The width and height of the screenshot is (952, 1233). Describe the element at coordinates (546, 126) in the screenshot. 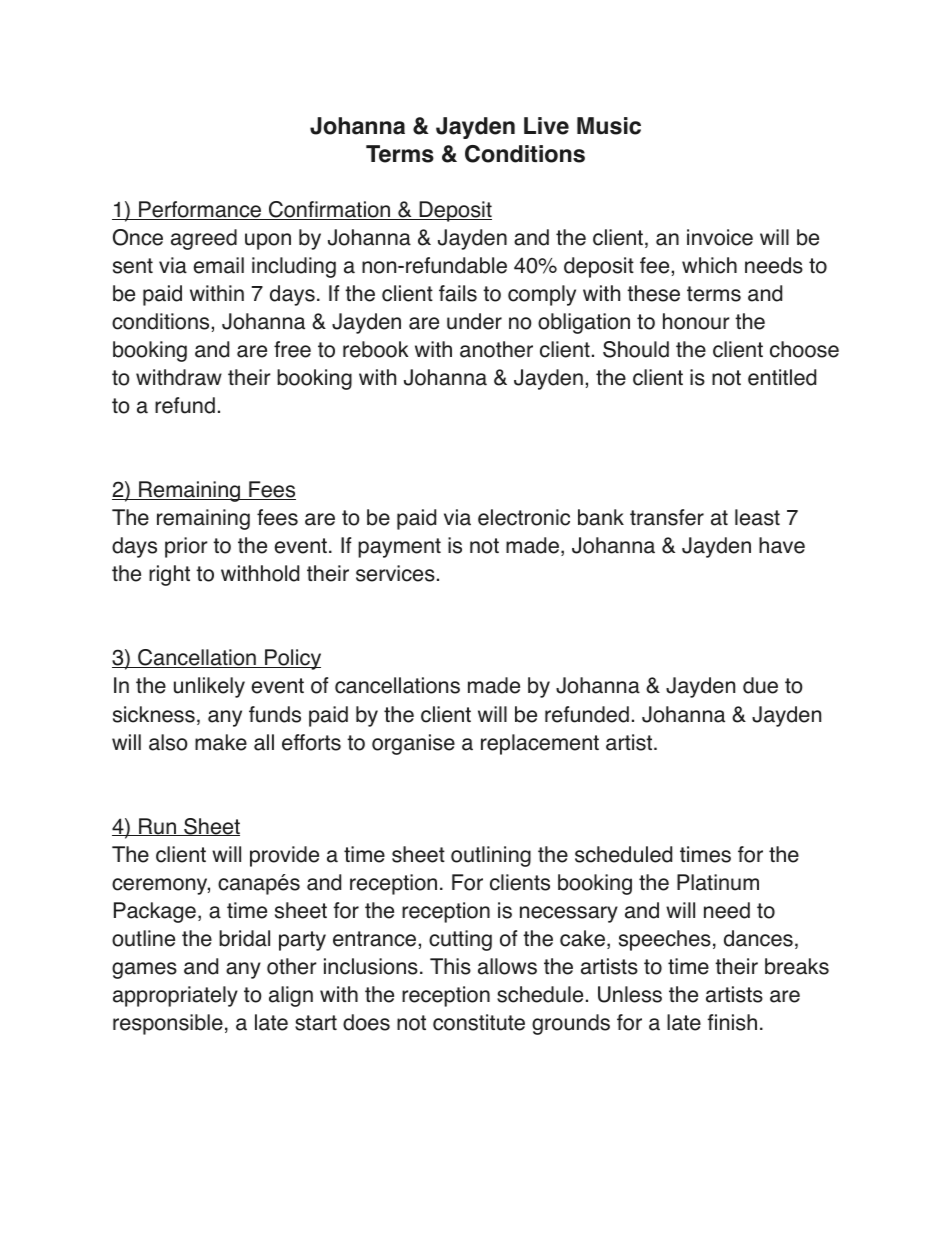

I see `Live` at that location.
